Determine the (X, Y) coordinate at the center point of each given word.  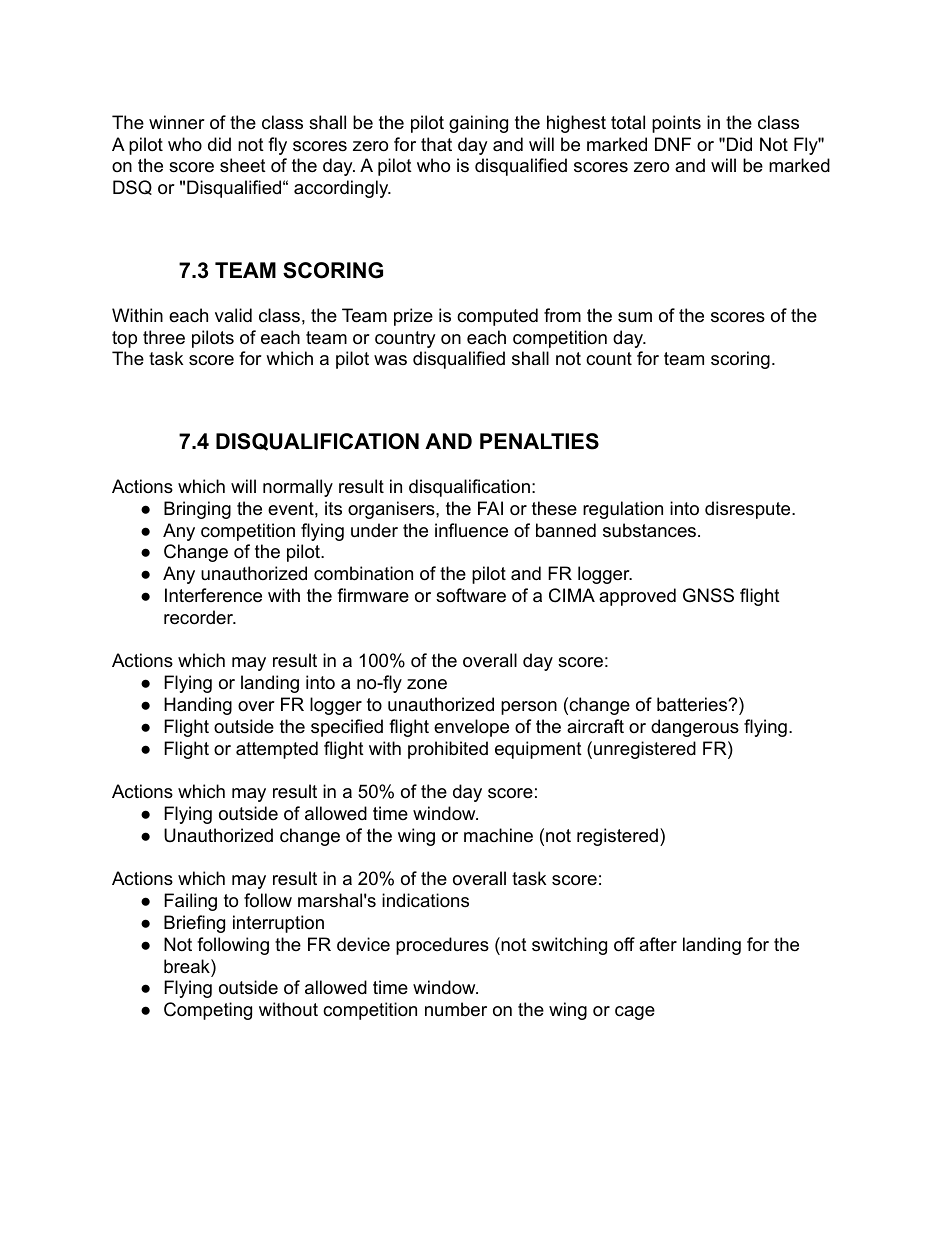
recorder (200, 617)
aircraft (595, 726)
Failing (190, 902)
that (436, 144)
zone (427, 684)
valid (233, 315)
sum (635, 317)
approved (637, 597)
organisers (392, 510)
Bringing (197, 510)
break (188, 966)
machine (498, 835)
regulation (623, 510)
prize (413, 317)
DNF (673, 144)
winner (177, 122)
